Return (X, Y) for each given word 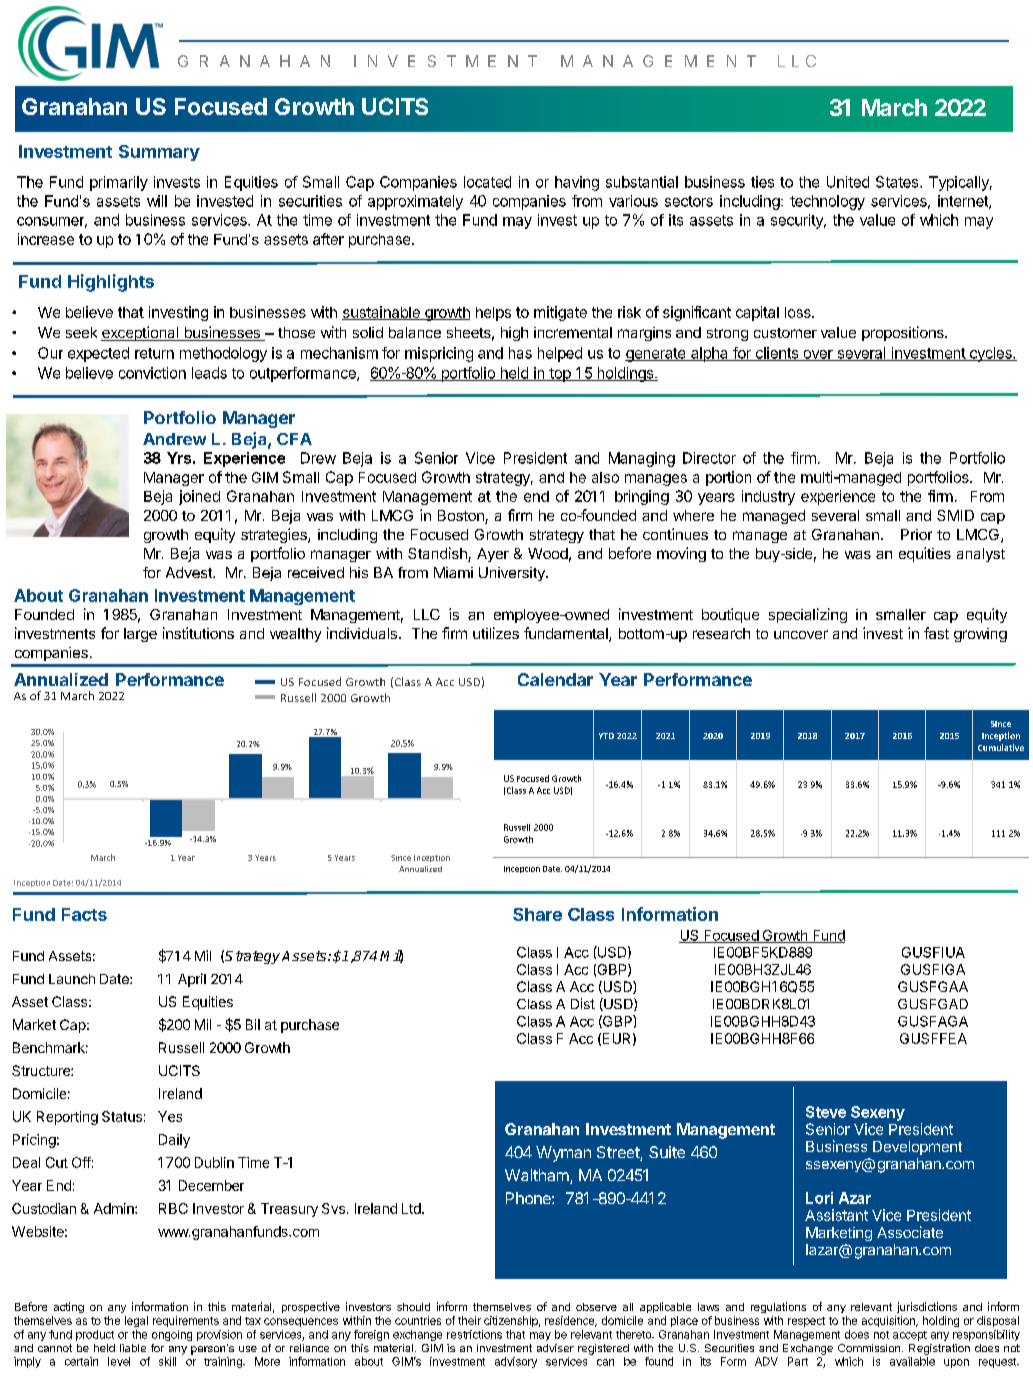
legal (136, 1321)
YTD (606, 736)
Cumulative (1001, 747)
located (487, 182)
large (140, 635)
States (898, 182)
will (157, 201)
